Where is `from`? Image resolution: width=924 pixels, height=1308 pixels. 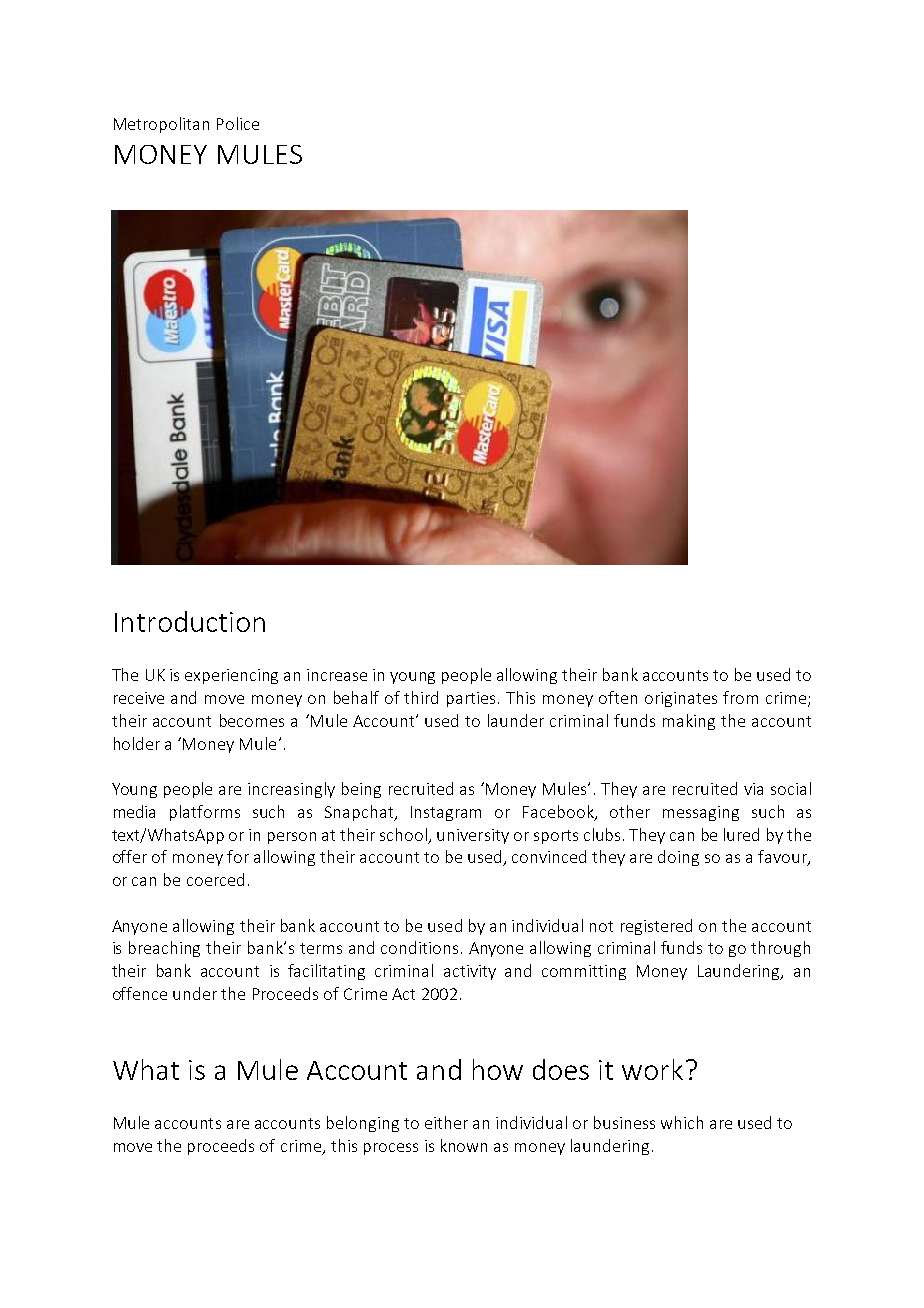 from is located at coordinates (740, 697).
